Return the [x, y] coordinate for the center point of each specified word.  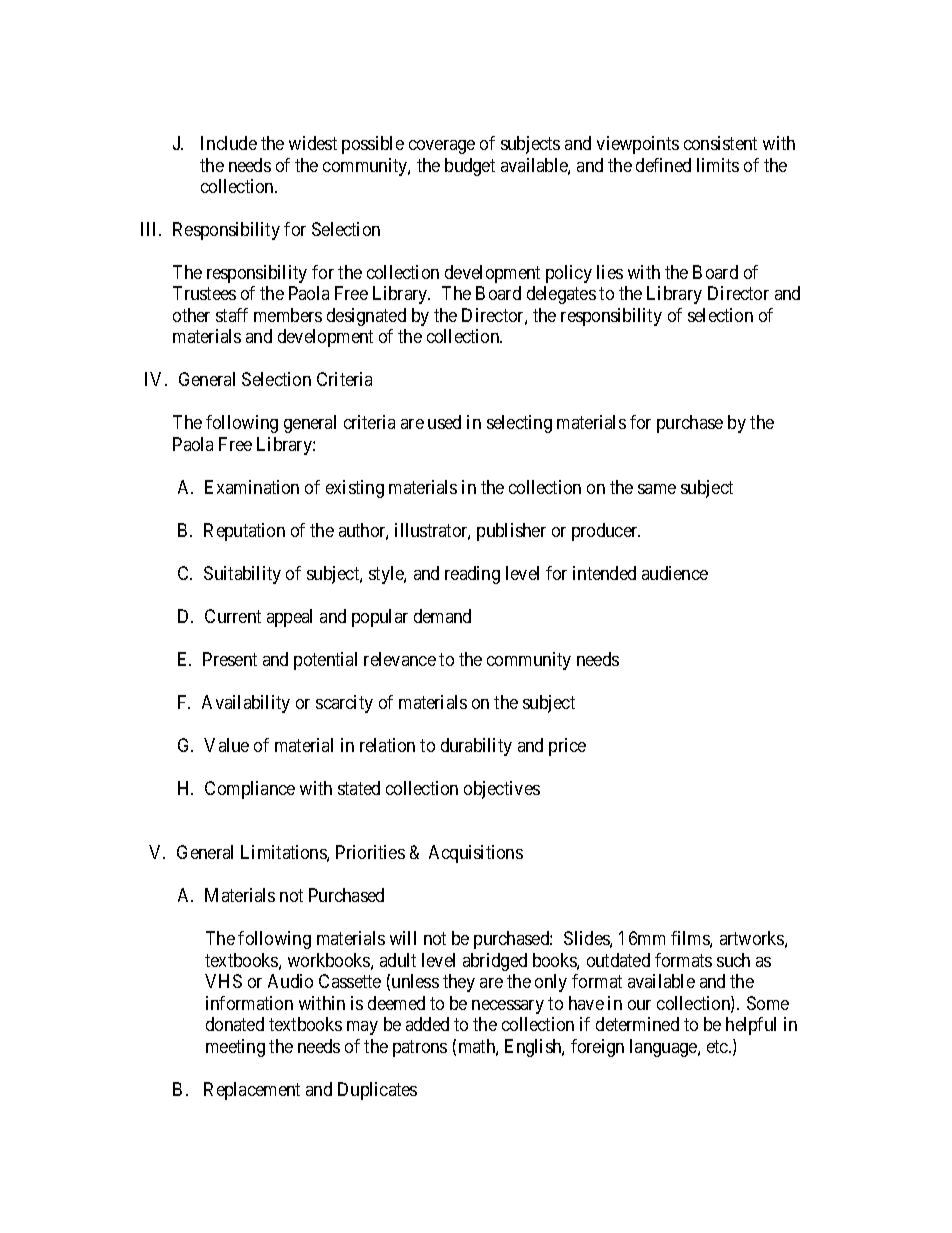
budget [470, 167]
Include [229, 143]
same [657, 489]
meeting [235, 1048]
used [444, 422]
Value [226, 745]
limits [718, 165]
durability [476, 747]
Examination [252, 487]
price [567, 747]
